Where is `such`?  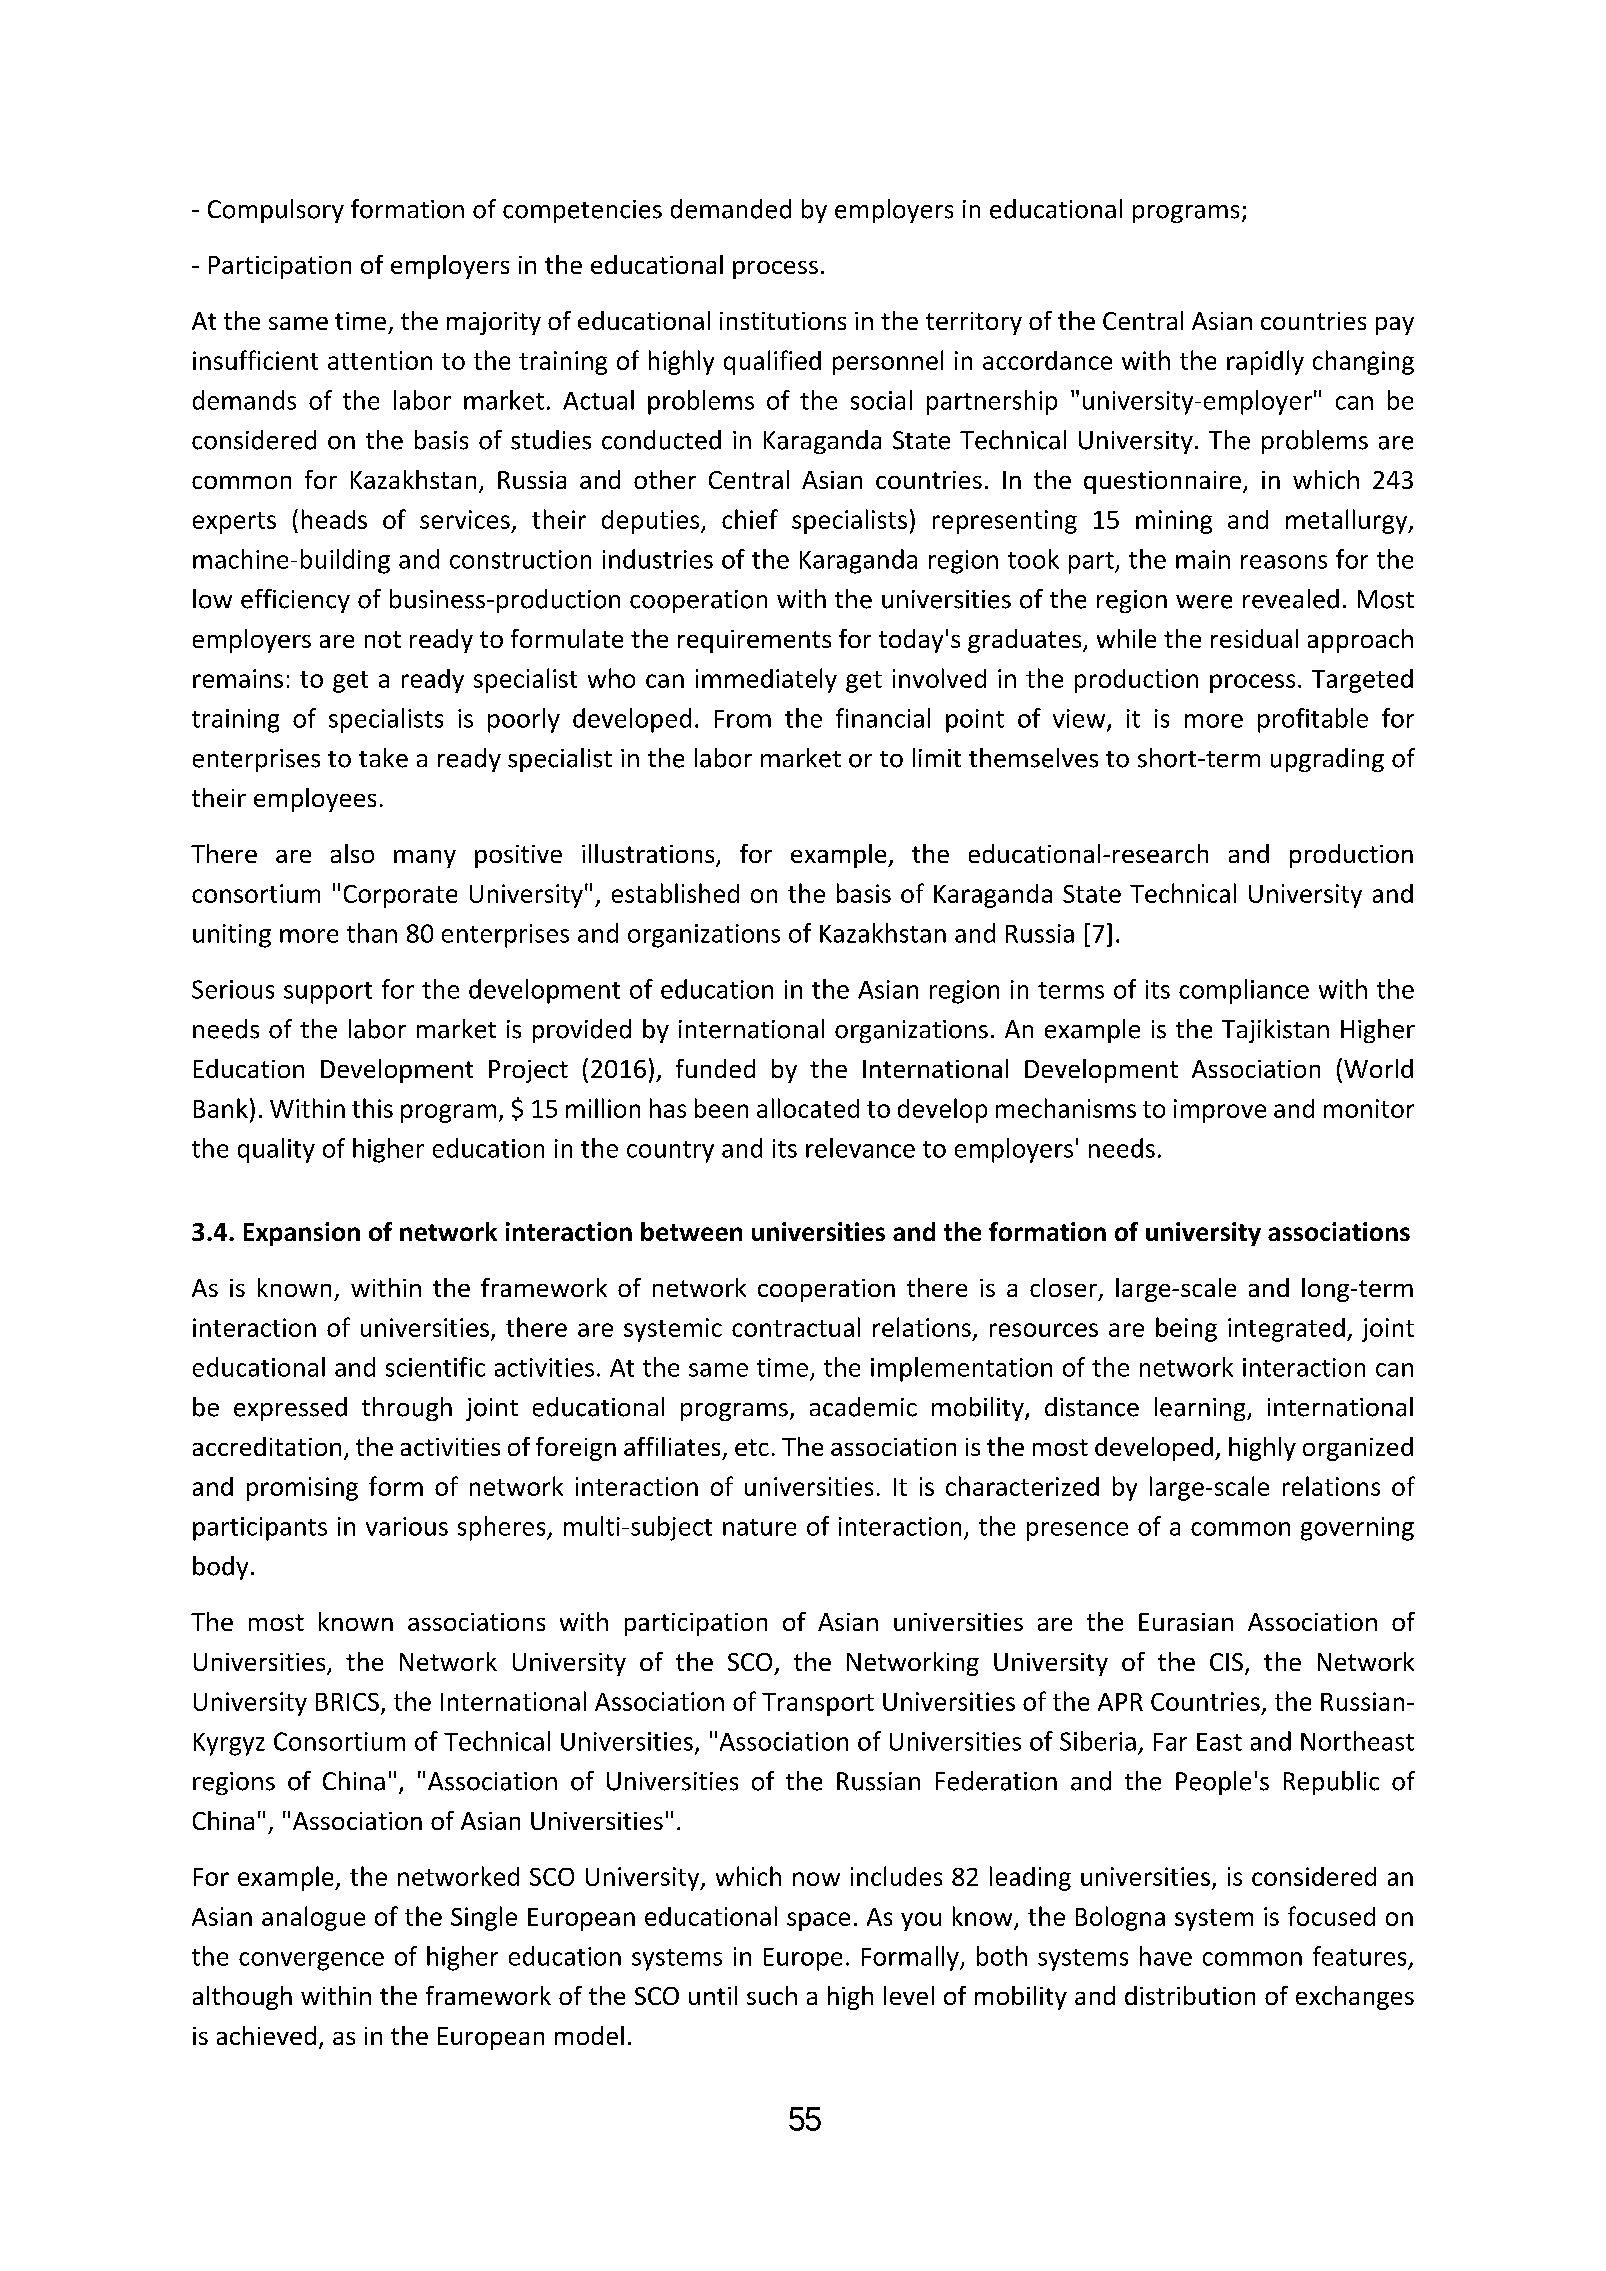 such is located at coordinates (772, 1995).
